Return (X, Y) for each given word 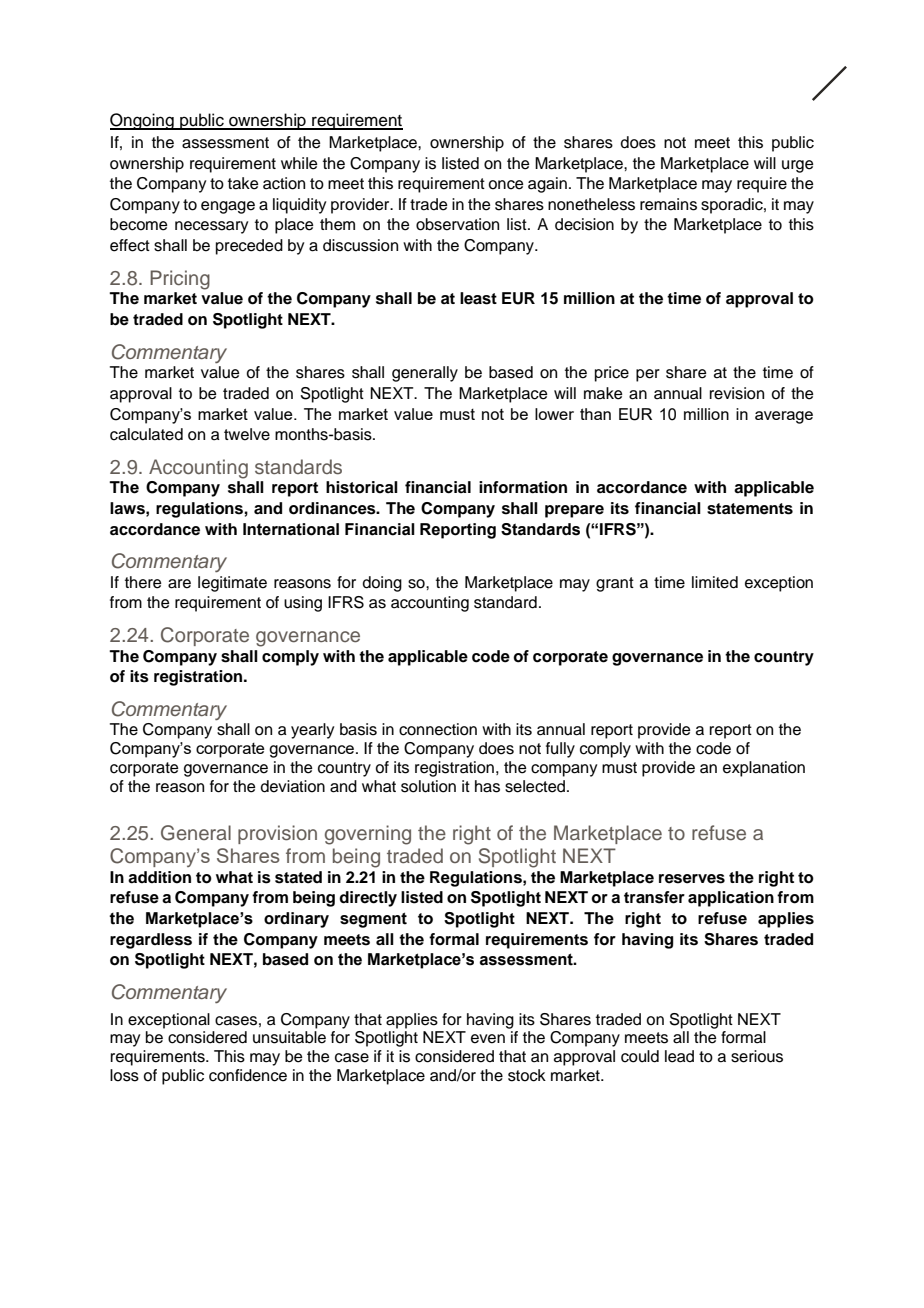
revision (737, 393)
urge (798, 166)
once (506, 185)
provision (277, 834)
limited (715, 582)
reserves (692, 879)
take (243, 183)
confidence (248, 1075)
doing (382, 584)
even (488, 1039)
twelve (247, 434)
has (487, 786)
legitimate (232, 584)
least (478, 298)
